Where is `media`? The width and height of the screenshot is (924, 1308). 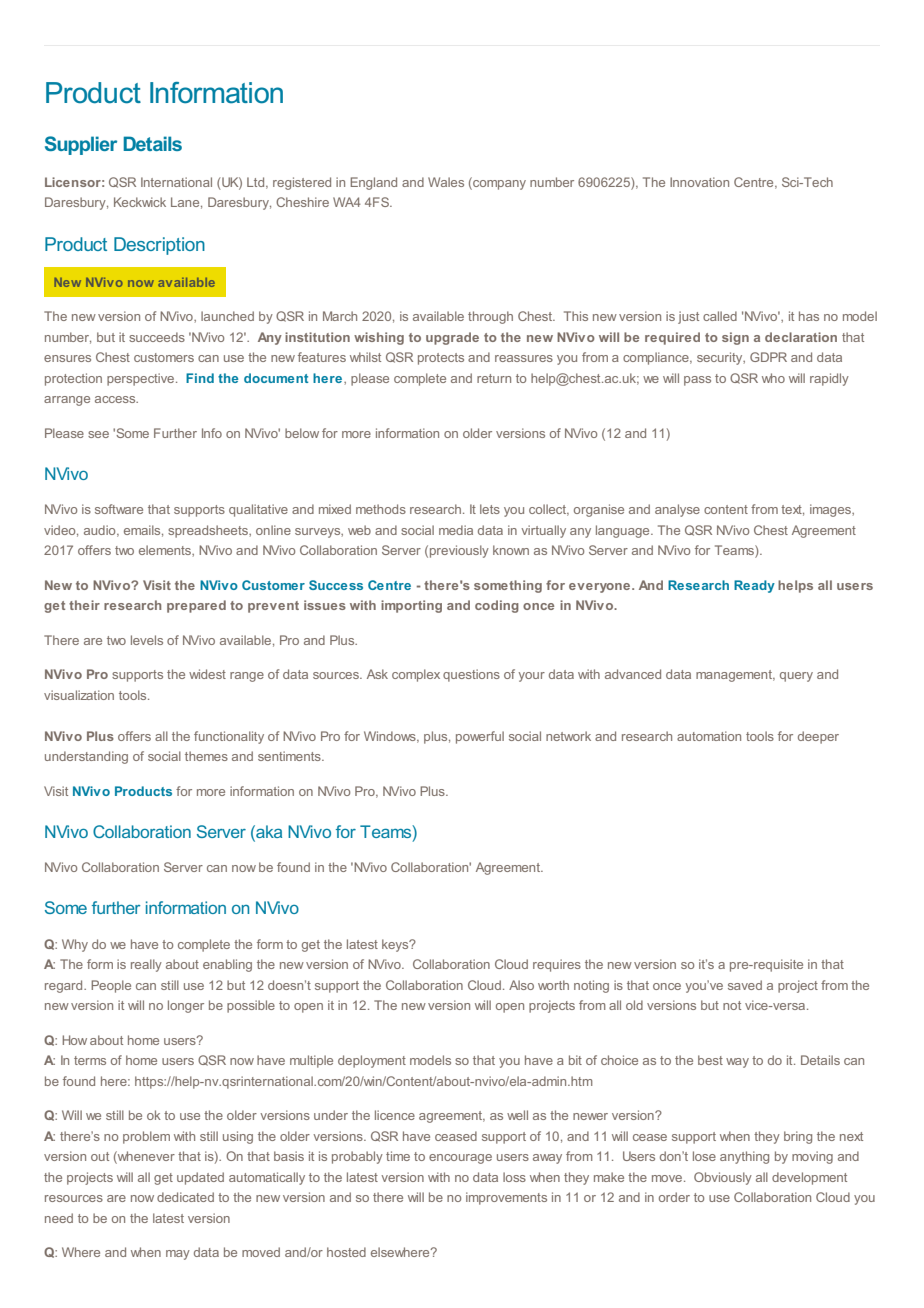 media is located at coordinates (456, 530).
